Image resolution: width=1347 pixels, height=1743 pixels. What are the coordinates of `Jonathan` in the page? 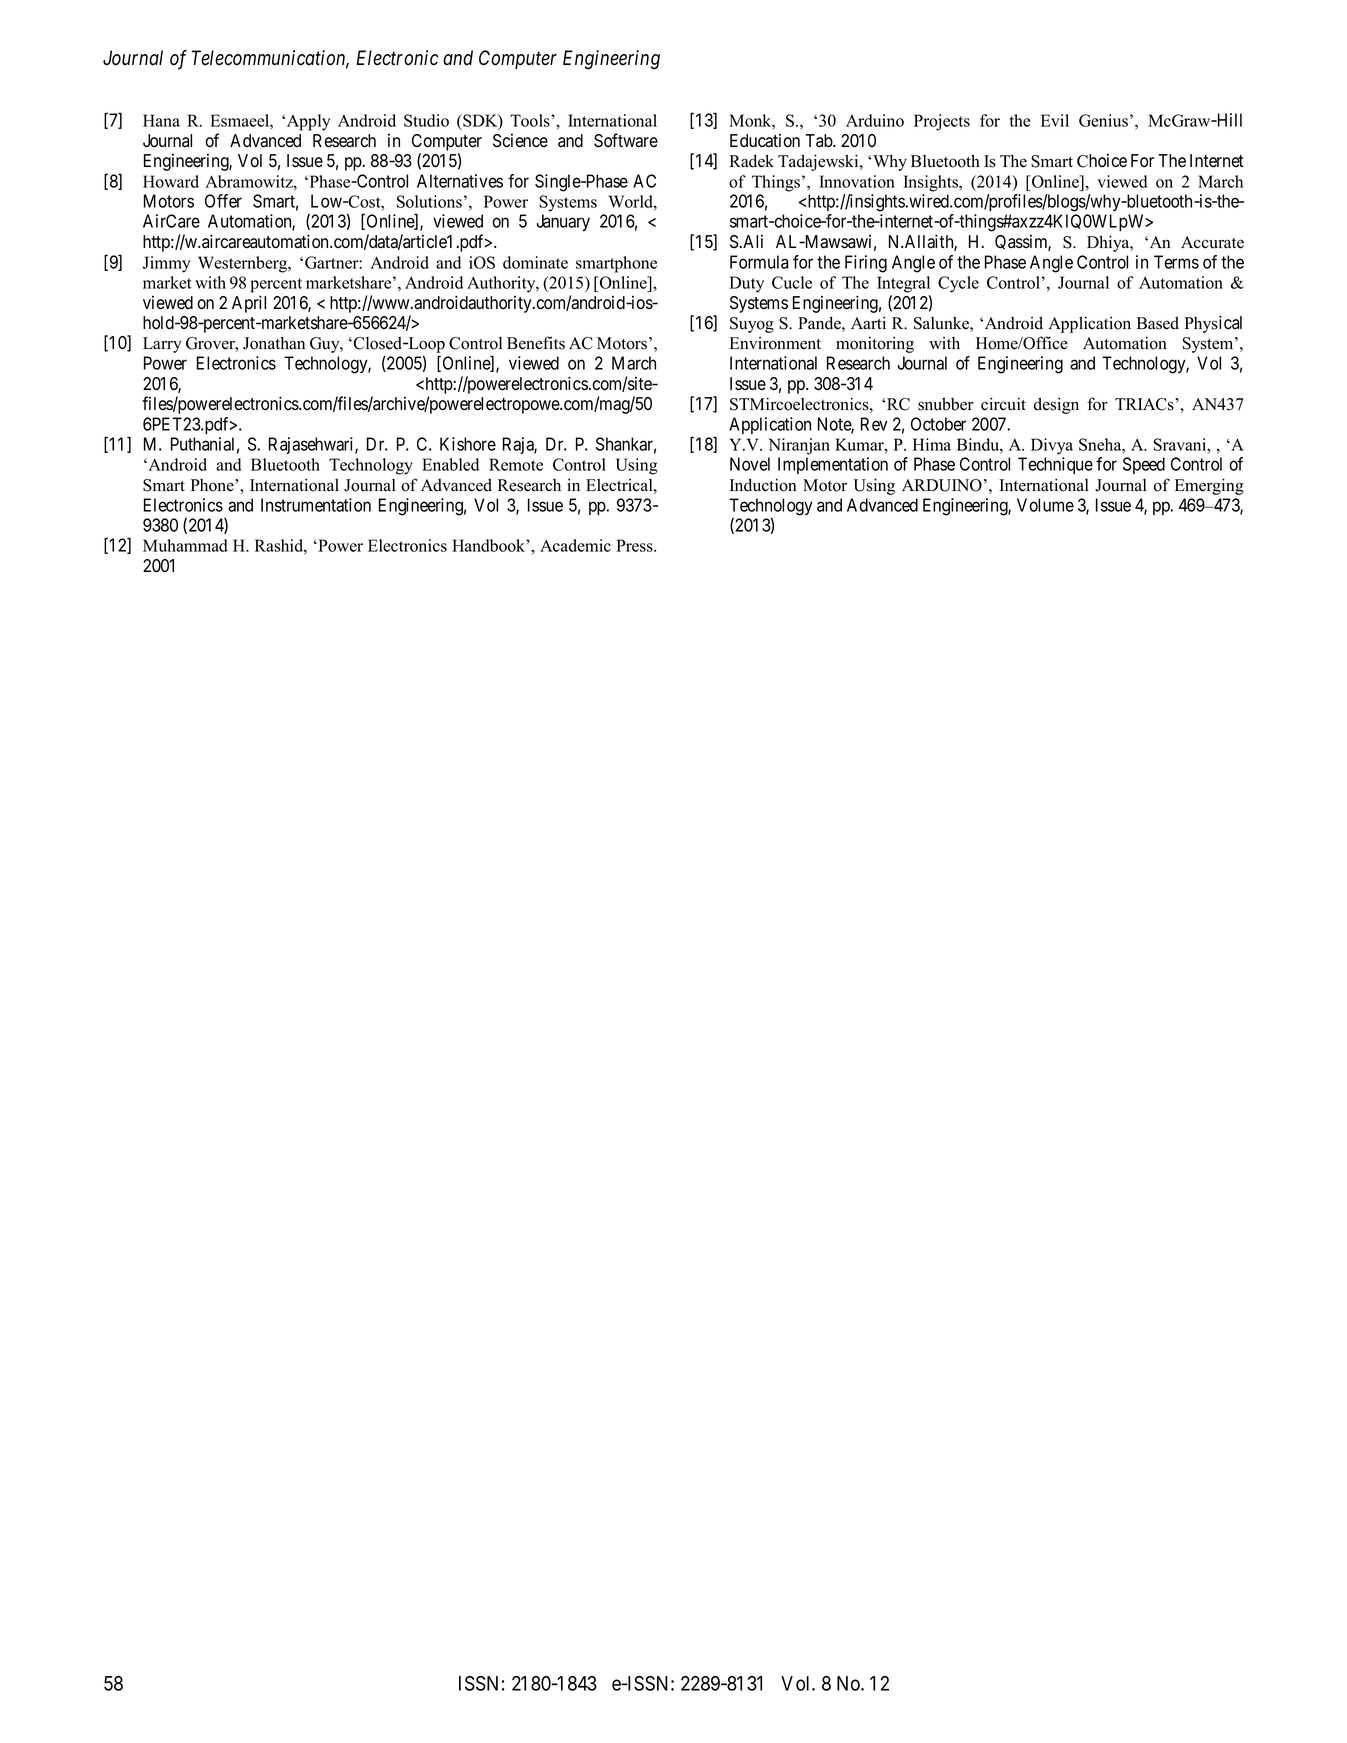 It's located at (274, 343).
